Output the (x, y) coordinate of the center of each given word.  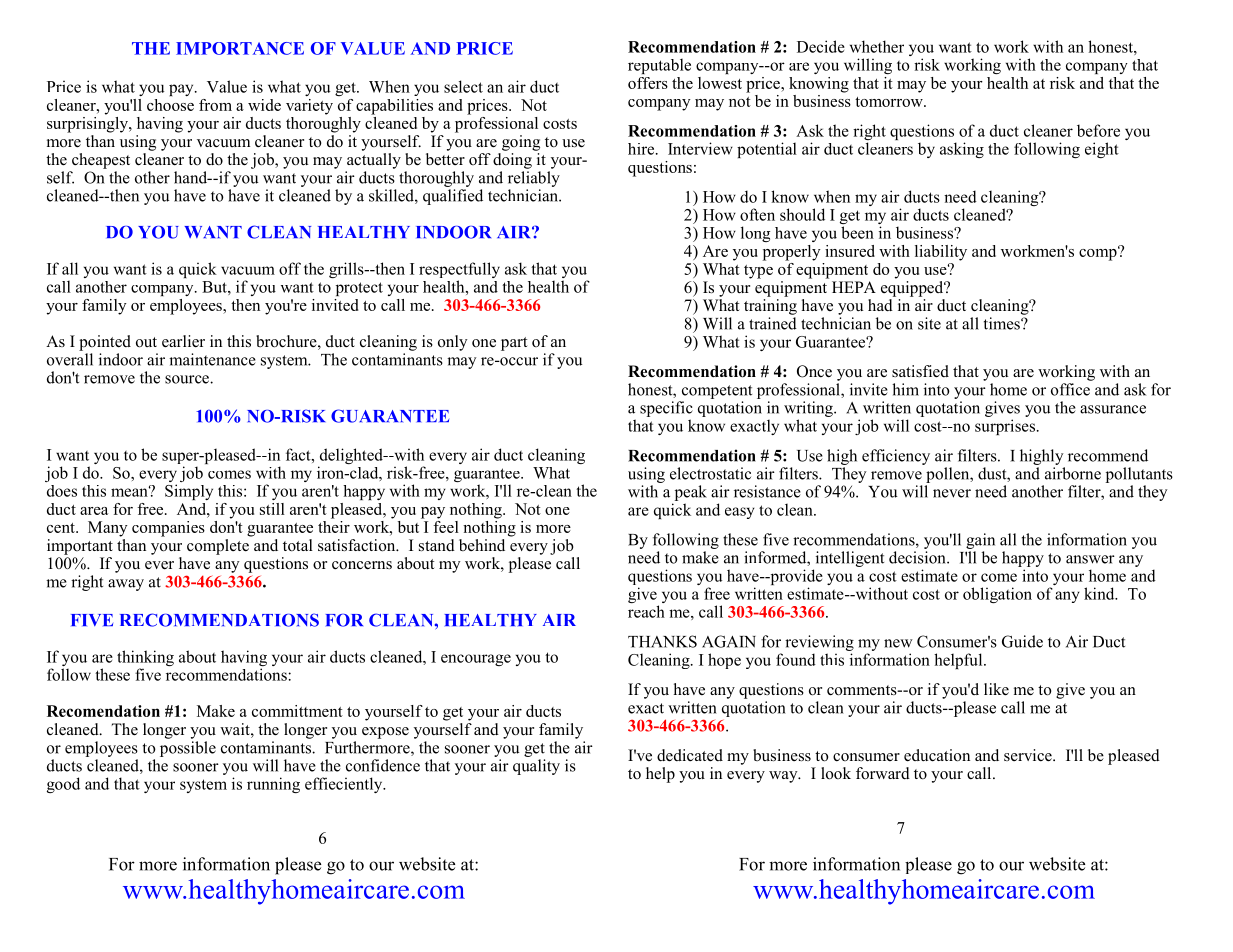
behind (482, 545)
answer (1090, 559)
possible (188, 749)
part (514, 344)
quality (536, 767)
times (1003, 323)
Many (108, 529)
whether (877, 46)
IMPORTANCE (240, 48)
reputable (659, 66)
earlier (183, 341)
